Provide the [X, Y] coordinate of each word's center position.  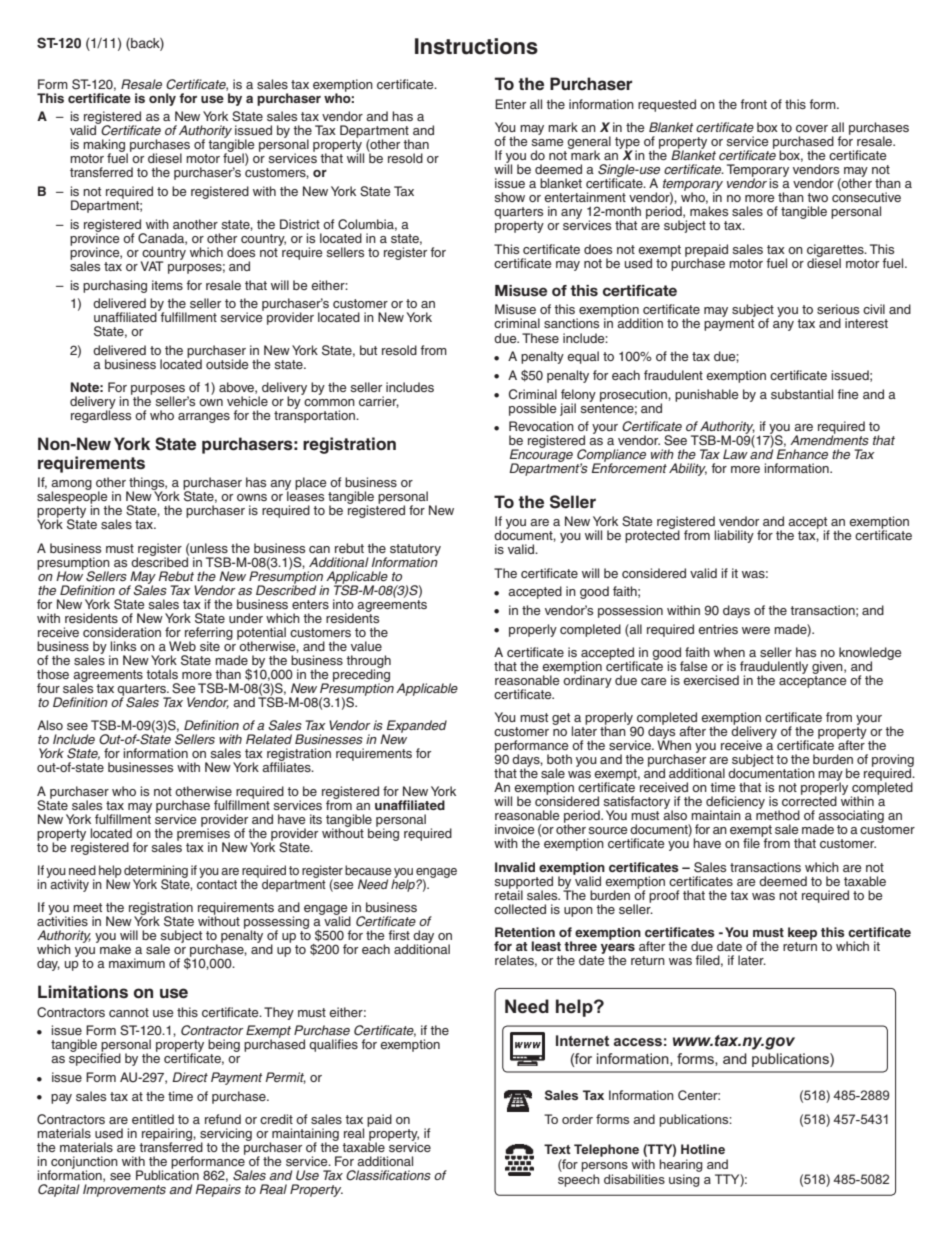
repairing [168, 1135]
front [753, 104]
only [162, 99]
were [756, 630]
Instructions [476, 46]
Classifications [388, 1175]
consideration [122, 632]
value [366, 646]
